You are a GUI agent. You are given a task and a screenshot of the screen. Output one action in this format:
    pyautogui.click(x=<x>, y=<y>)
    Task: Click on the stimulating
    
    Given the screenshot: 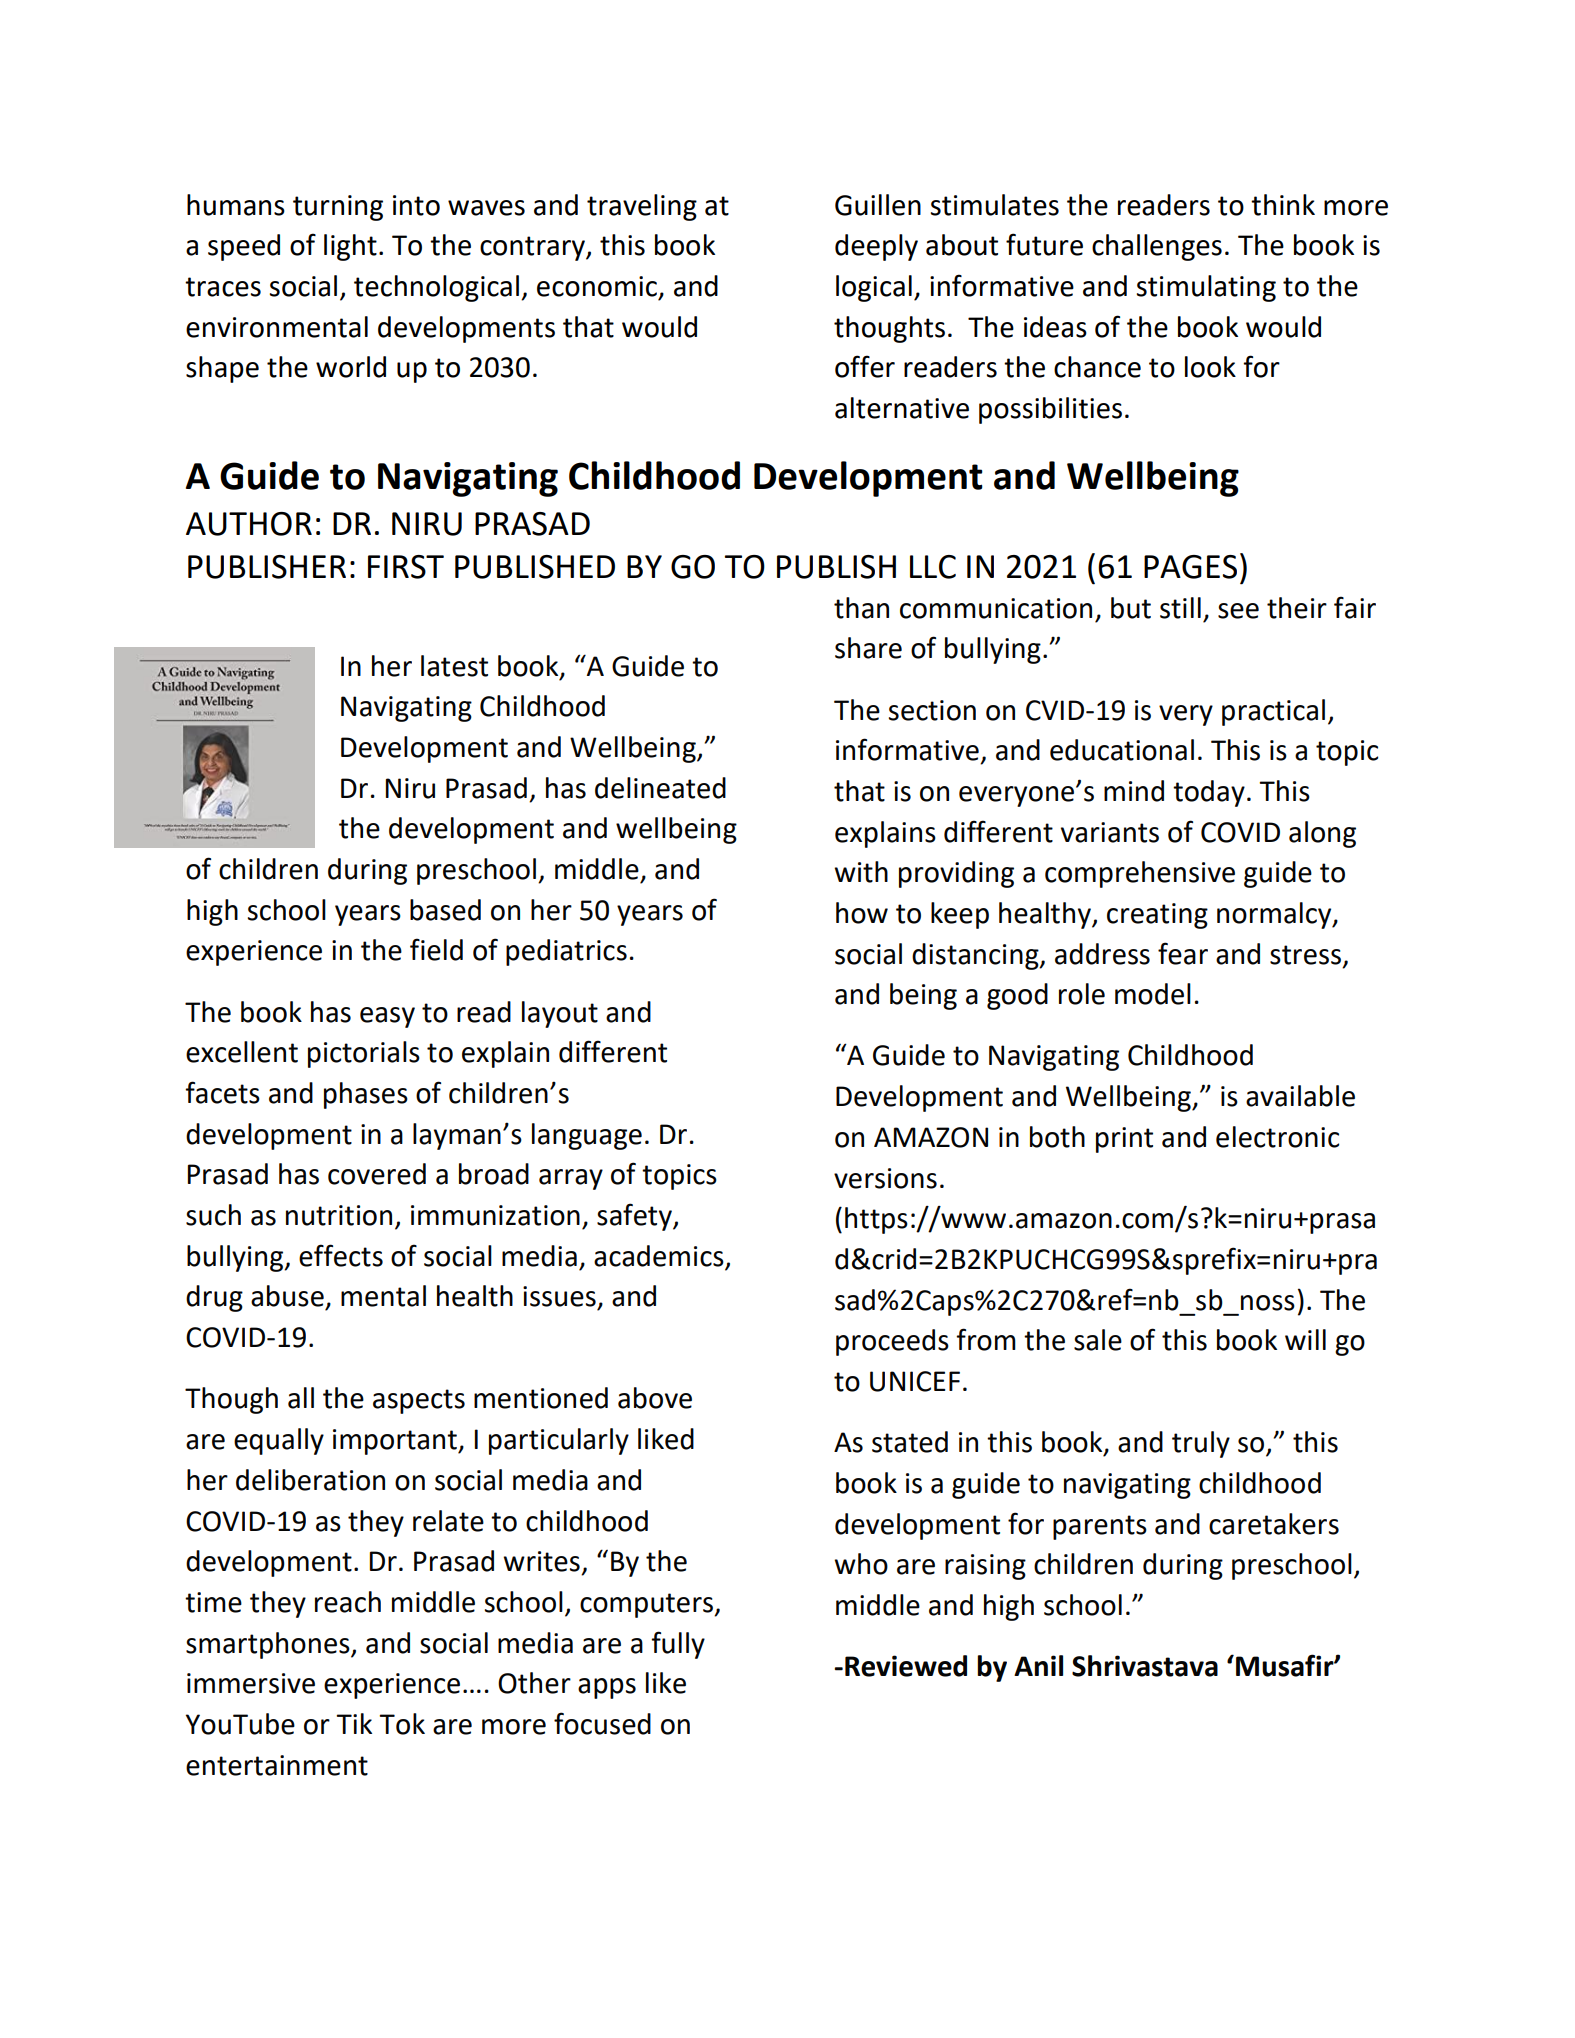 What is the action you would take?
    pyautogui.click(x=1206, y=288)
